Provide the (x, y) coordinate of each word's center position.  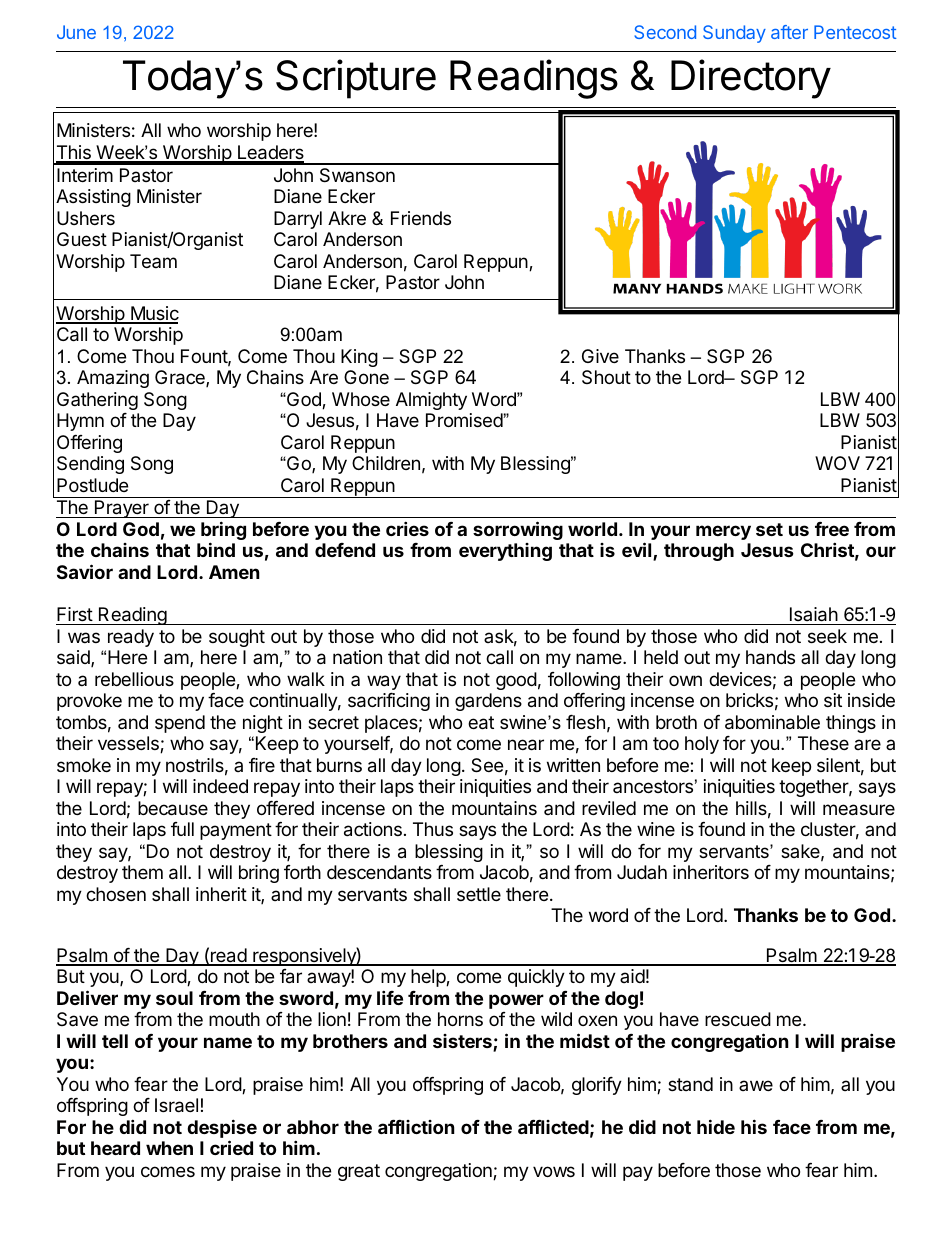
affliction (416, 1127)
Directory (751, 79)
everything (505, 552)
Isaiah (813, 616)
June (76, 32)
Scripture (356, 79)
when (169, 1148)
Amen (234, 572)
